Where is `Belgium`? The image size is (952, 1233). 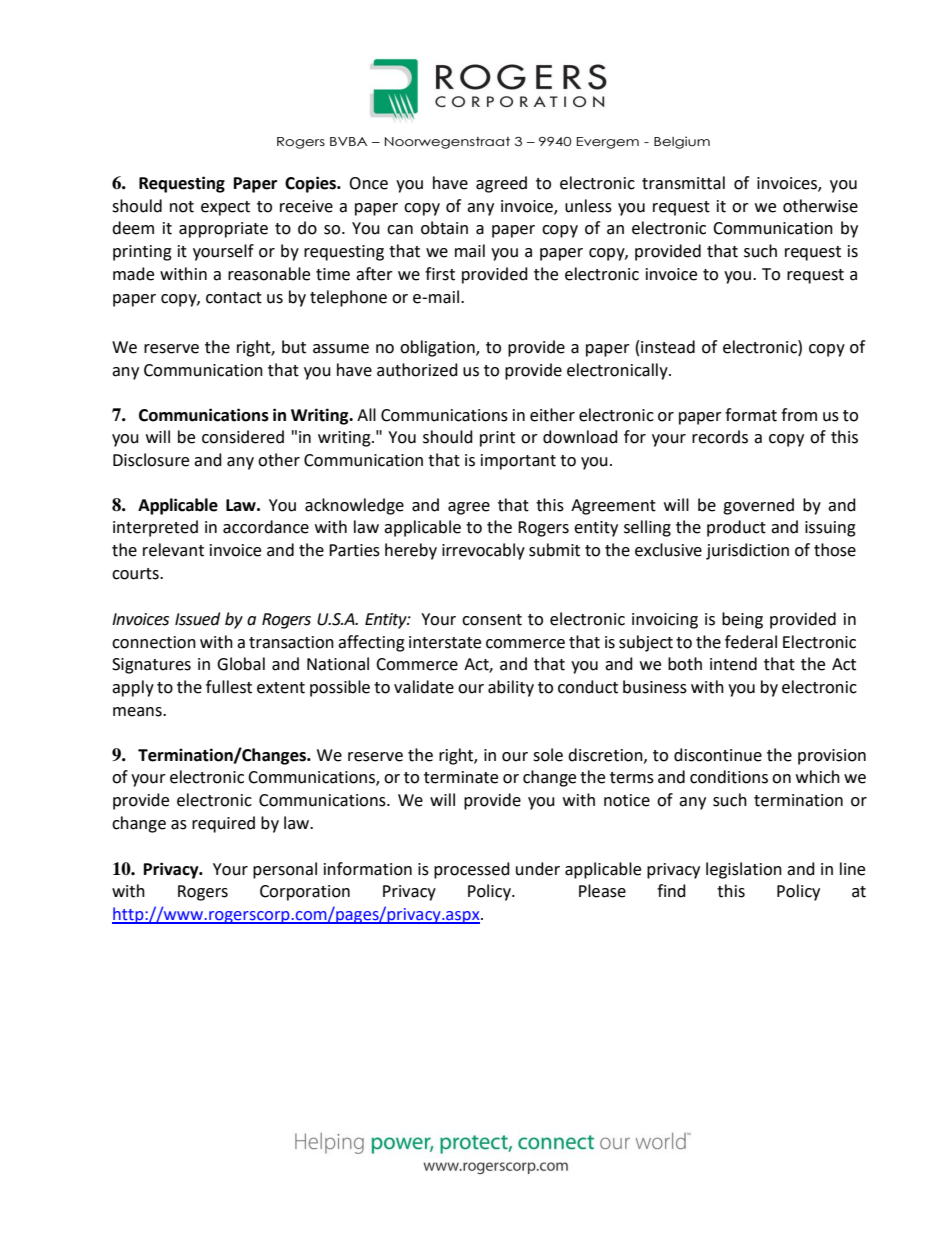
Belgium is located at coordinates (682, 142).
